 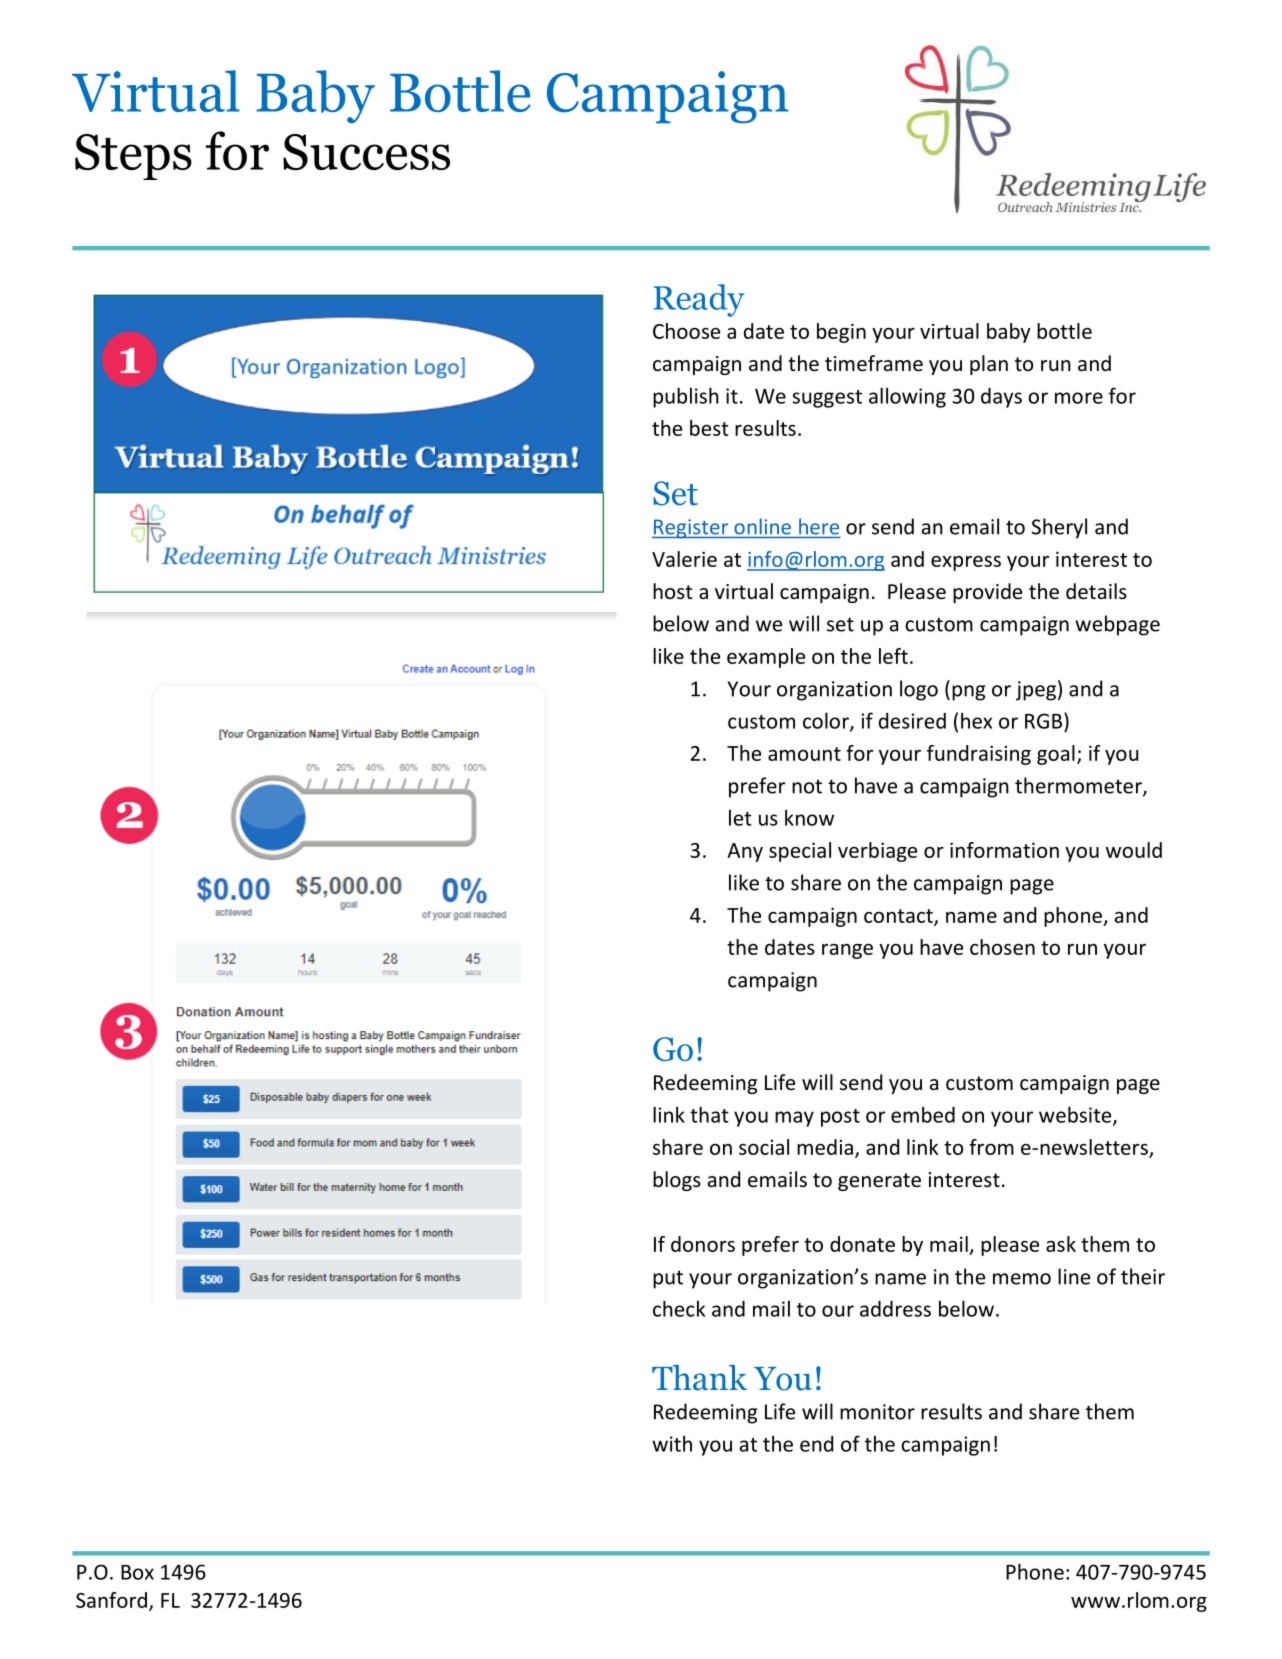 I want to click on special, so click(x=800, y=852).
